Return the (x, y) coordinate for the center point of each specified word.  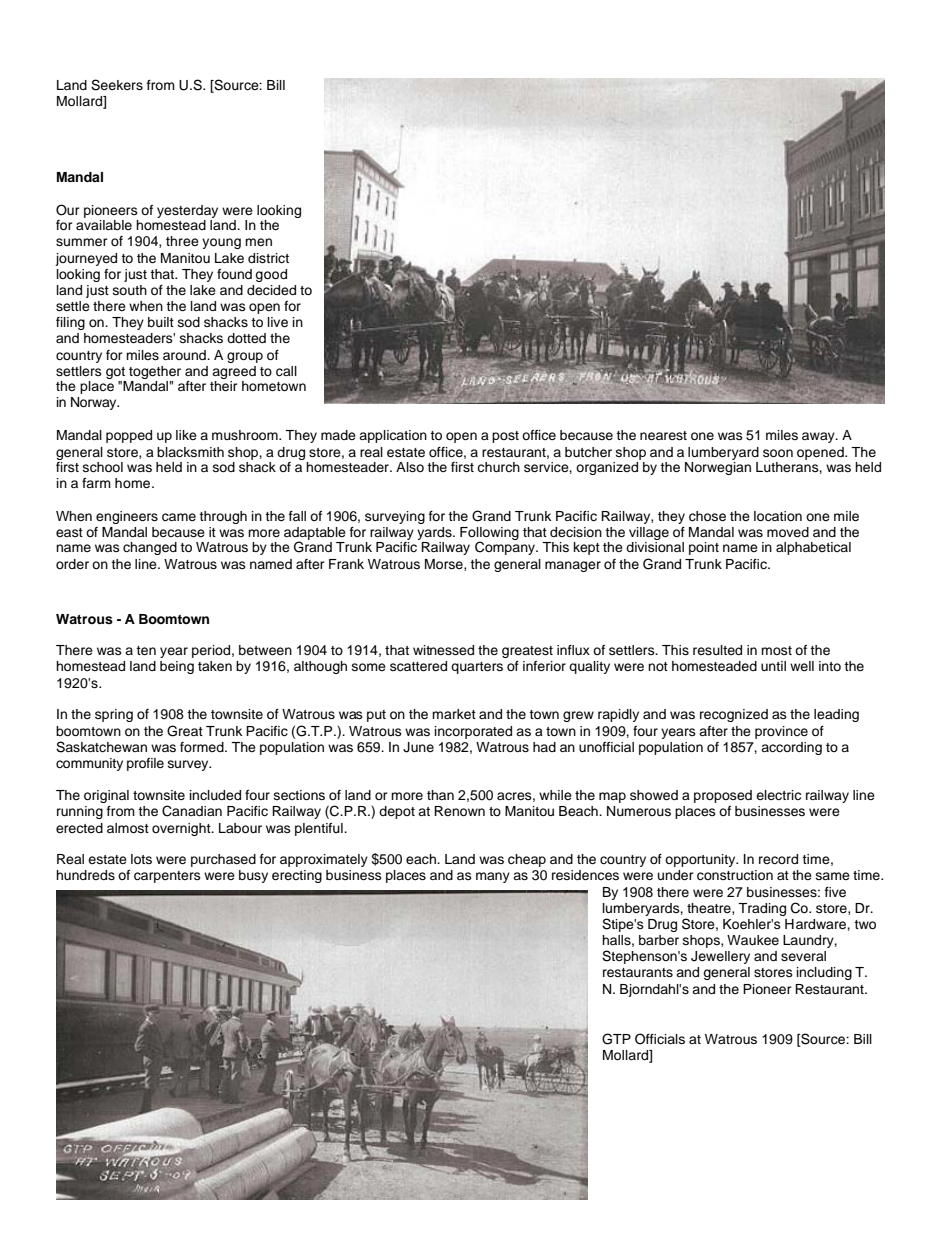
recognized (734, 715)
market (454, 714)
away (819, 437)
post (505, 437)
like (186, 435)
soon (778, 453)
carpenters (167, 877)
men (258, 242)
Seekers (117, 85)
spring (114, 715)
